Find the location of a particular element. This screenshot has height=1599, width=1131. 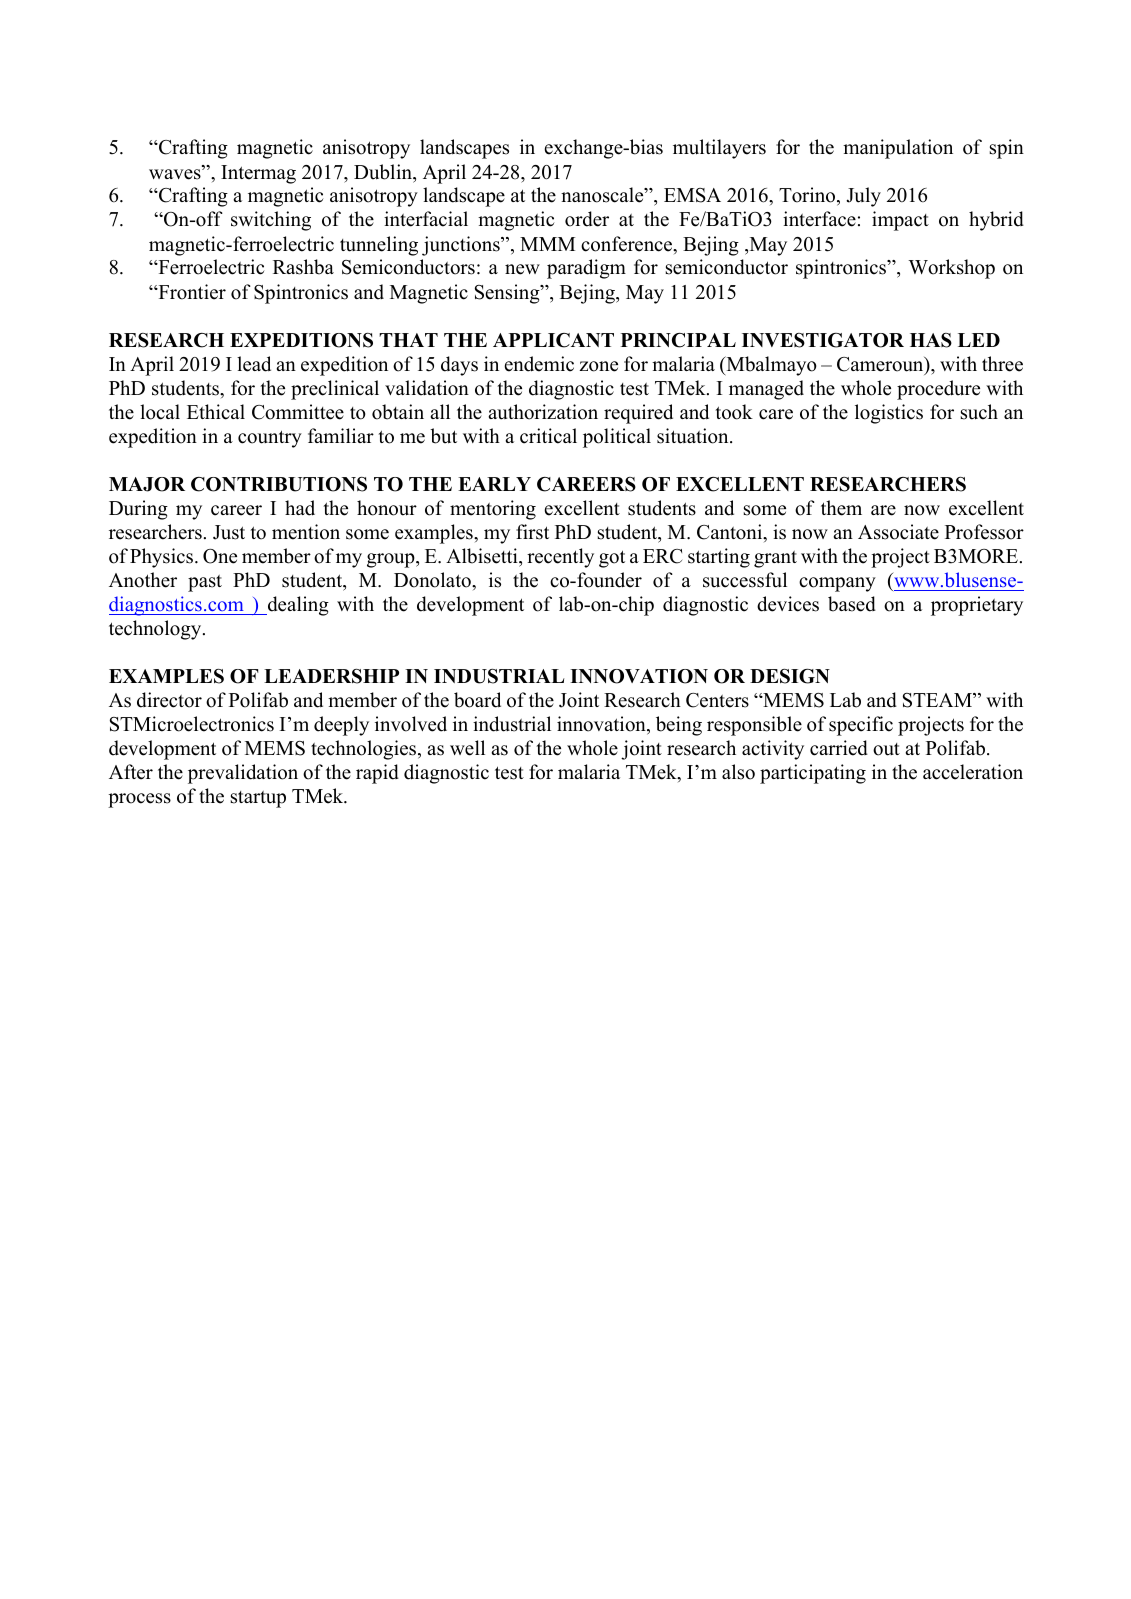

nanoscale is located at coordinates (603, 195).
